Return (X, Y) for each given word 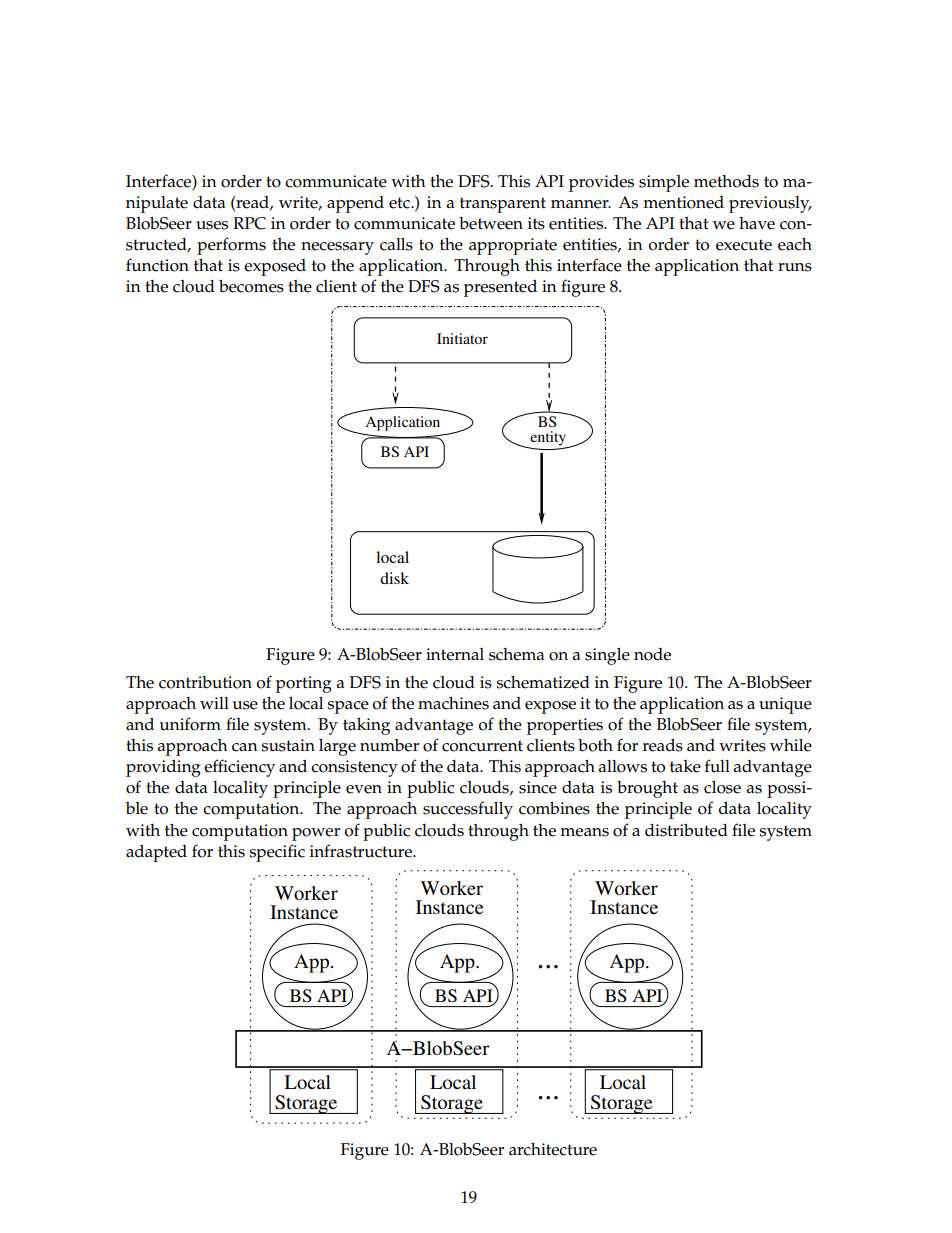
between (491, 223)
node (652, 654)
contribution (205, 682)
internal (455, 654)
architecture (553, 1149)
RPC (249, 223)
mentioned (683, 202)
